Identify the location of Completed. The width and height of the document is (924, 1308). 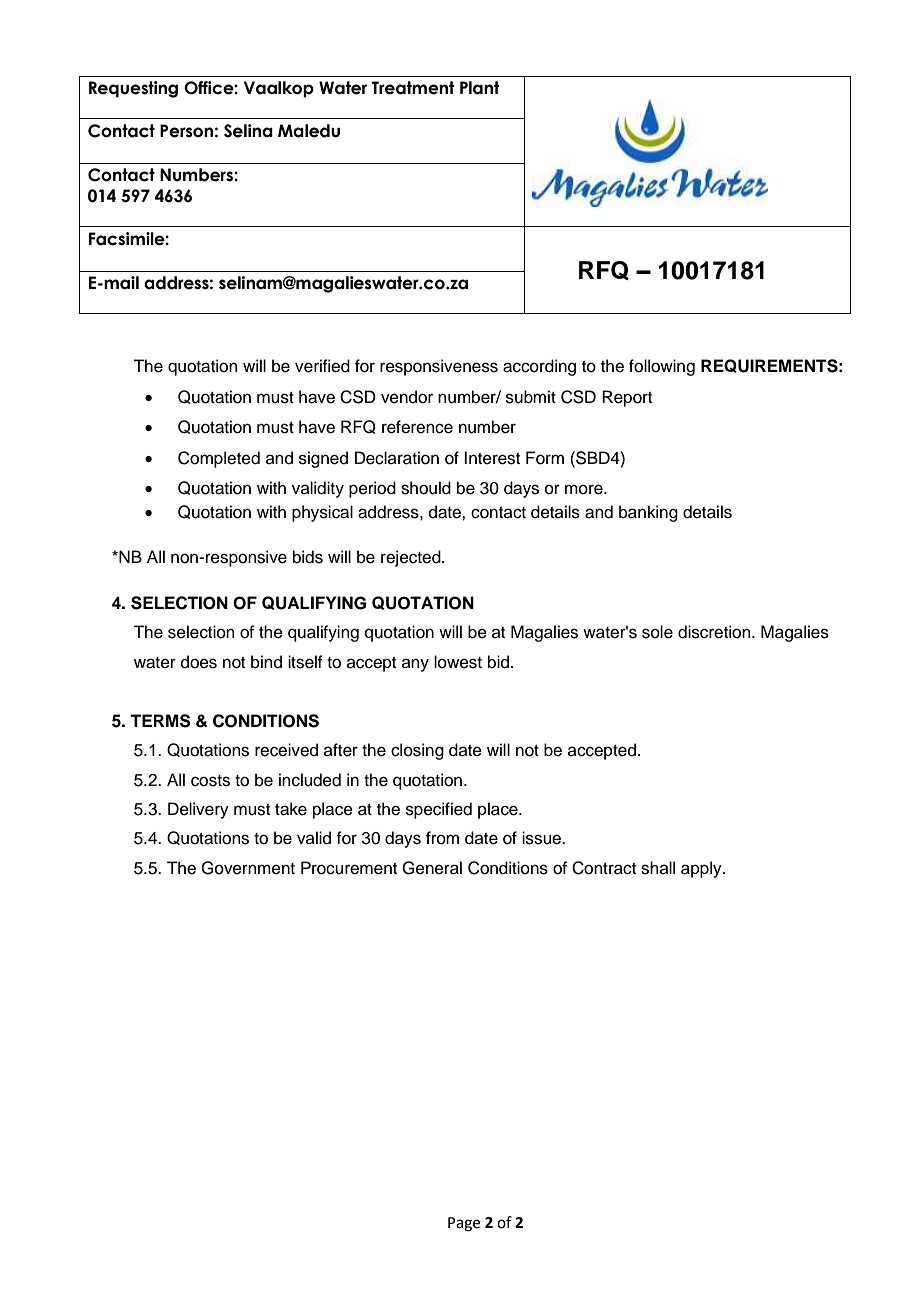
(219, 459).
